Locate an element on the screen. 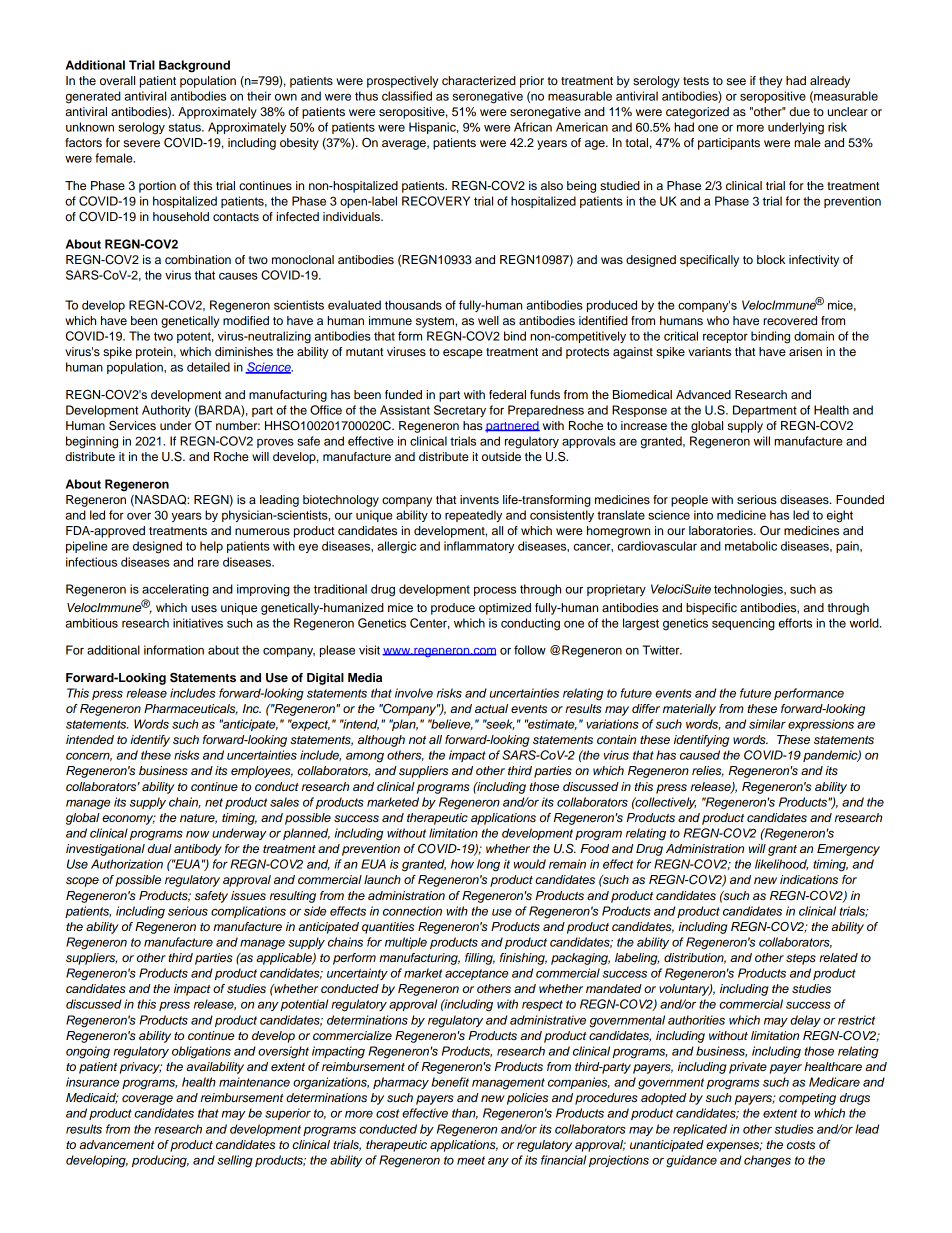 The height and width of the screenshot is (1233, 952). initiatives is located at coordinates (198, 623).
